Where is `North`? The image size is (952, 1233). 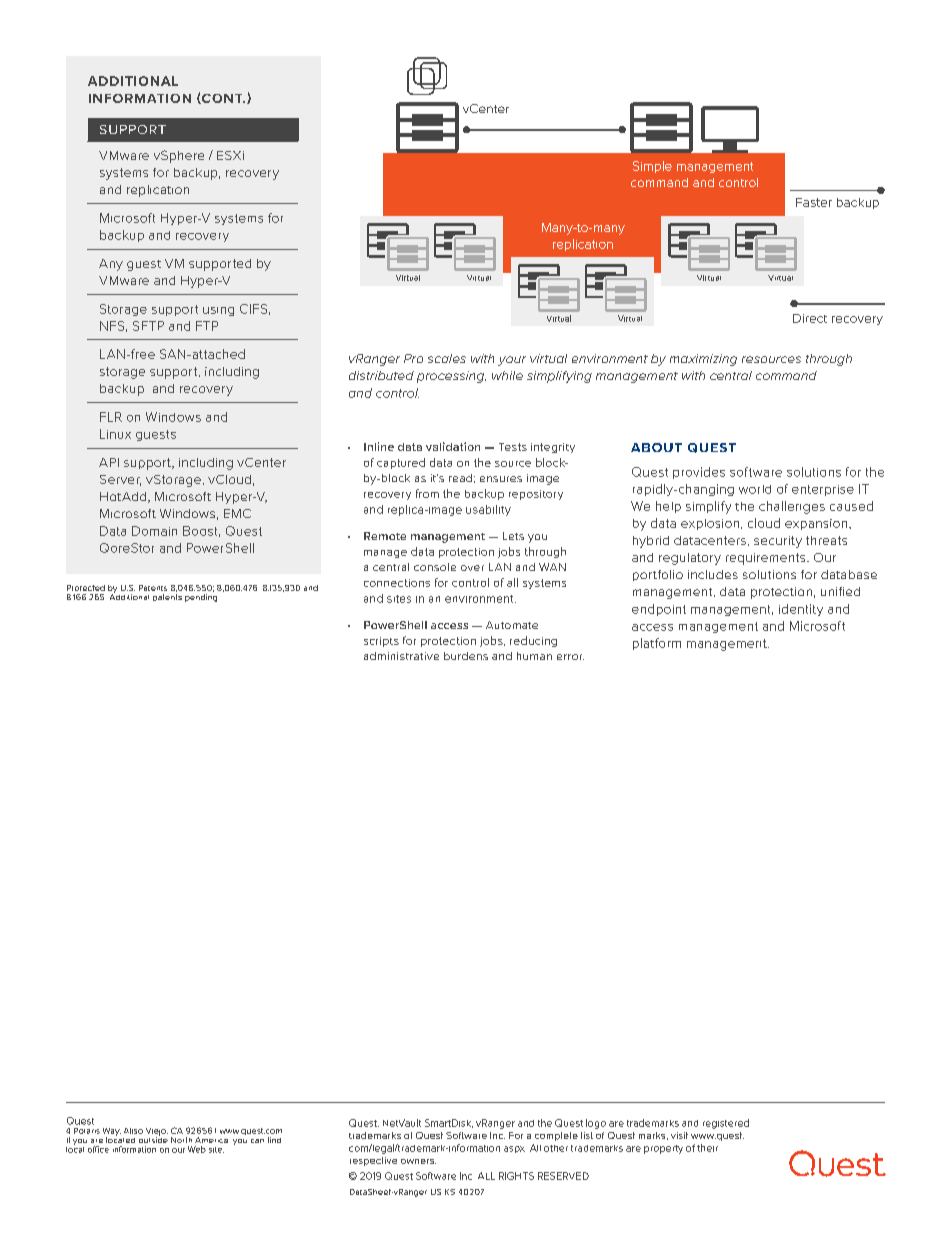
North is located at coordinates (181, 1140).
